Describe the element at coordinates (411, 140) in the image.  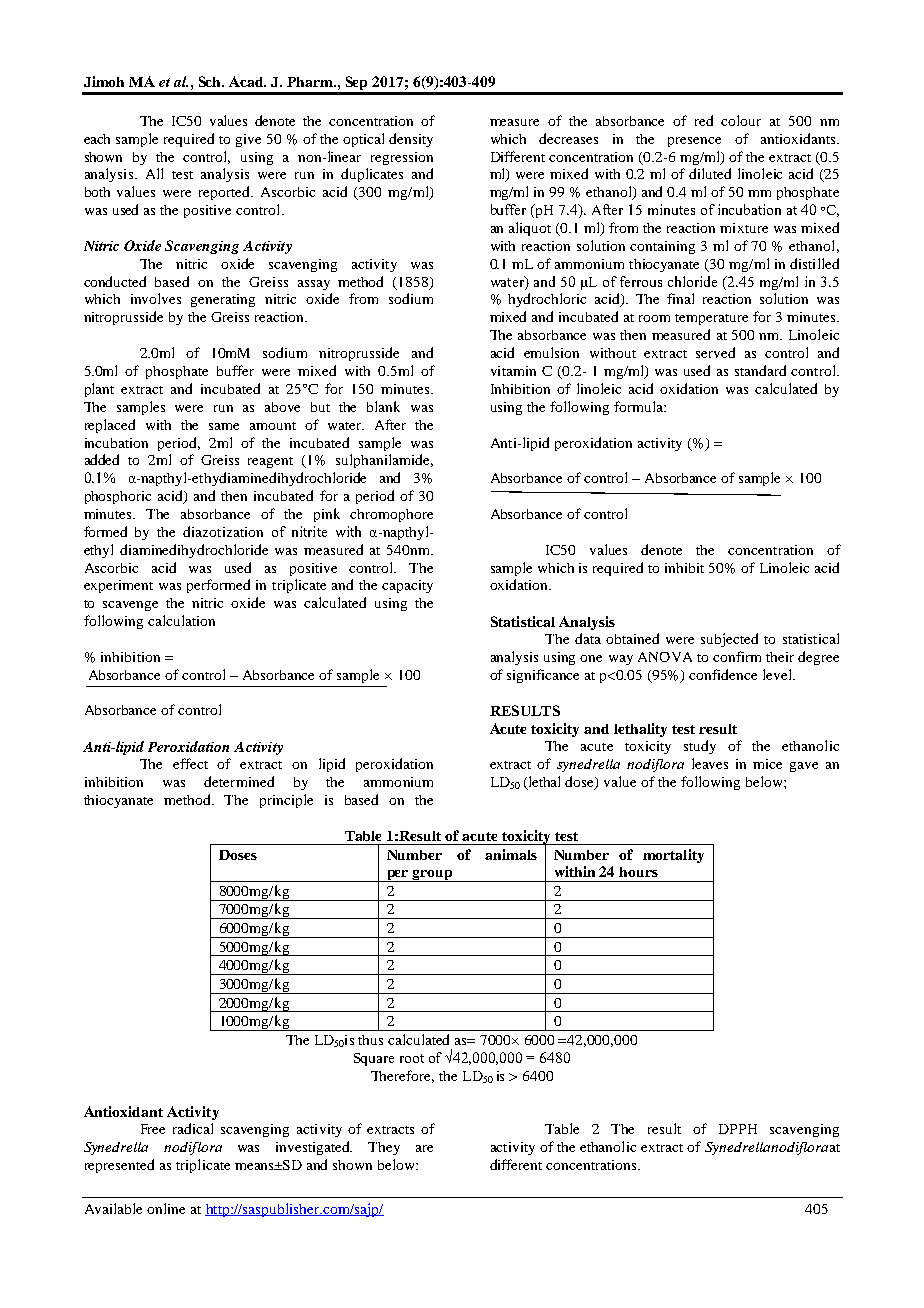
I see `density` at that location.
